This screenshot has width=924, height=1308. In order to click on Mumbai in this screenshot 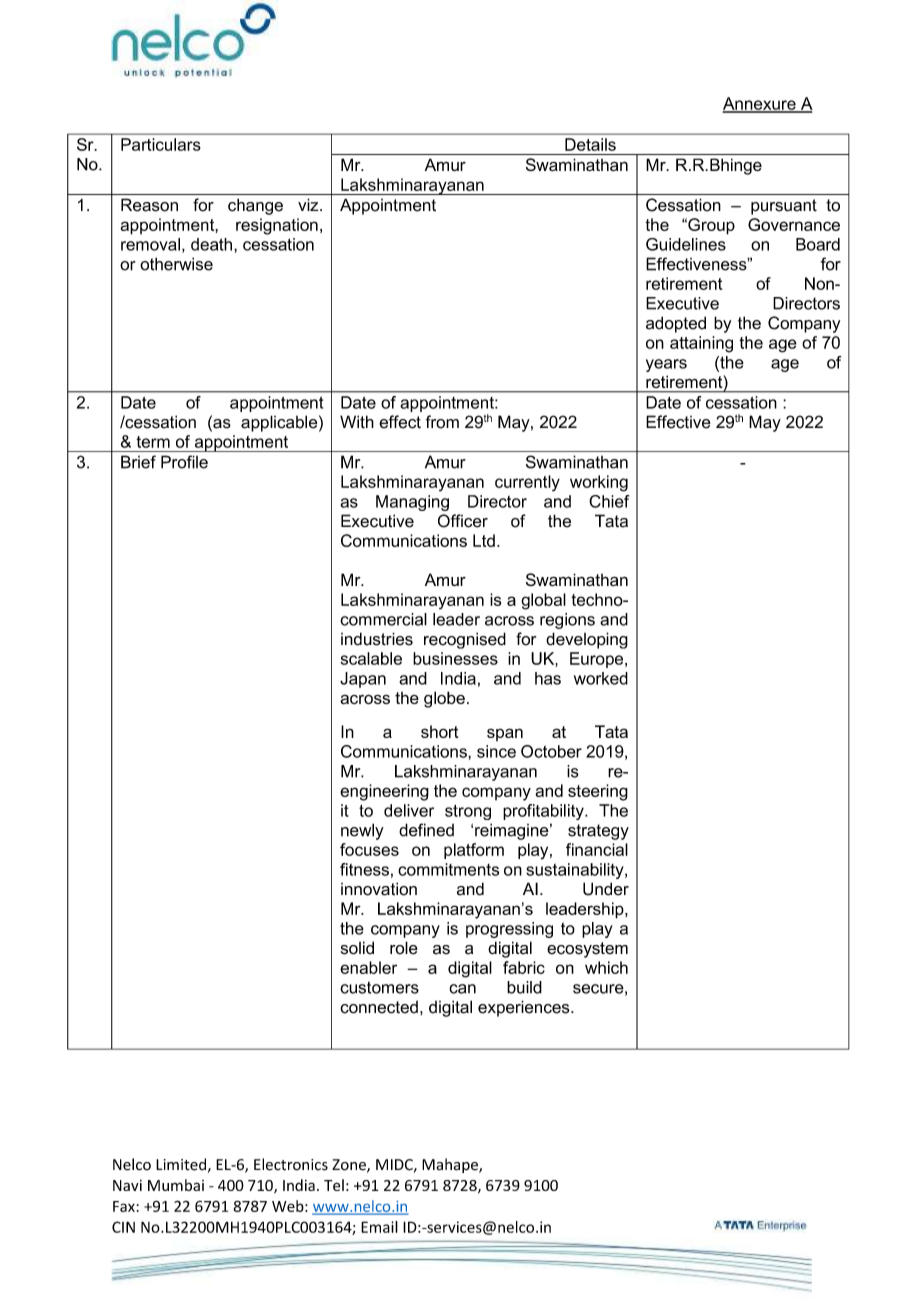, I will do `click(176, 1185)`.
